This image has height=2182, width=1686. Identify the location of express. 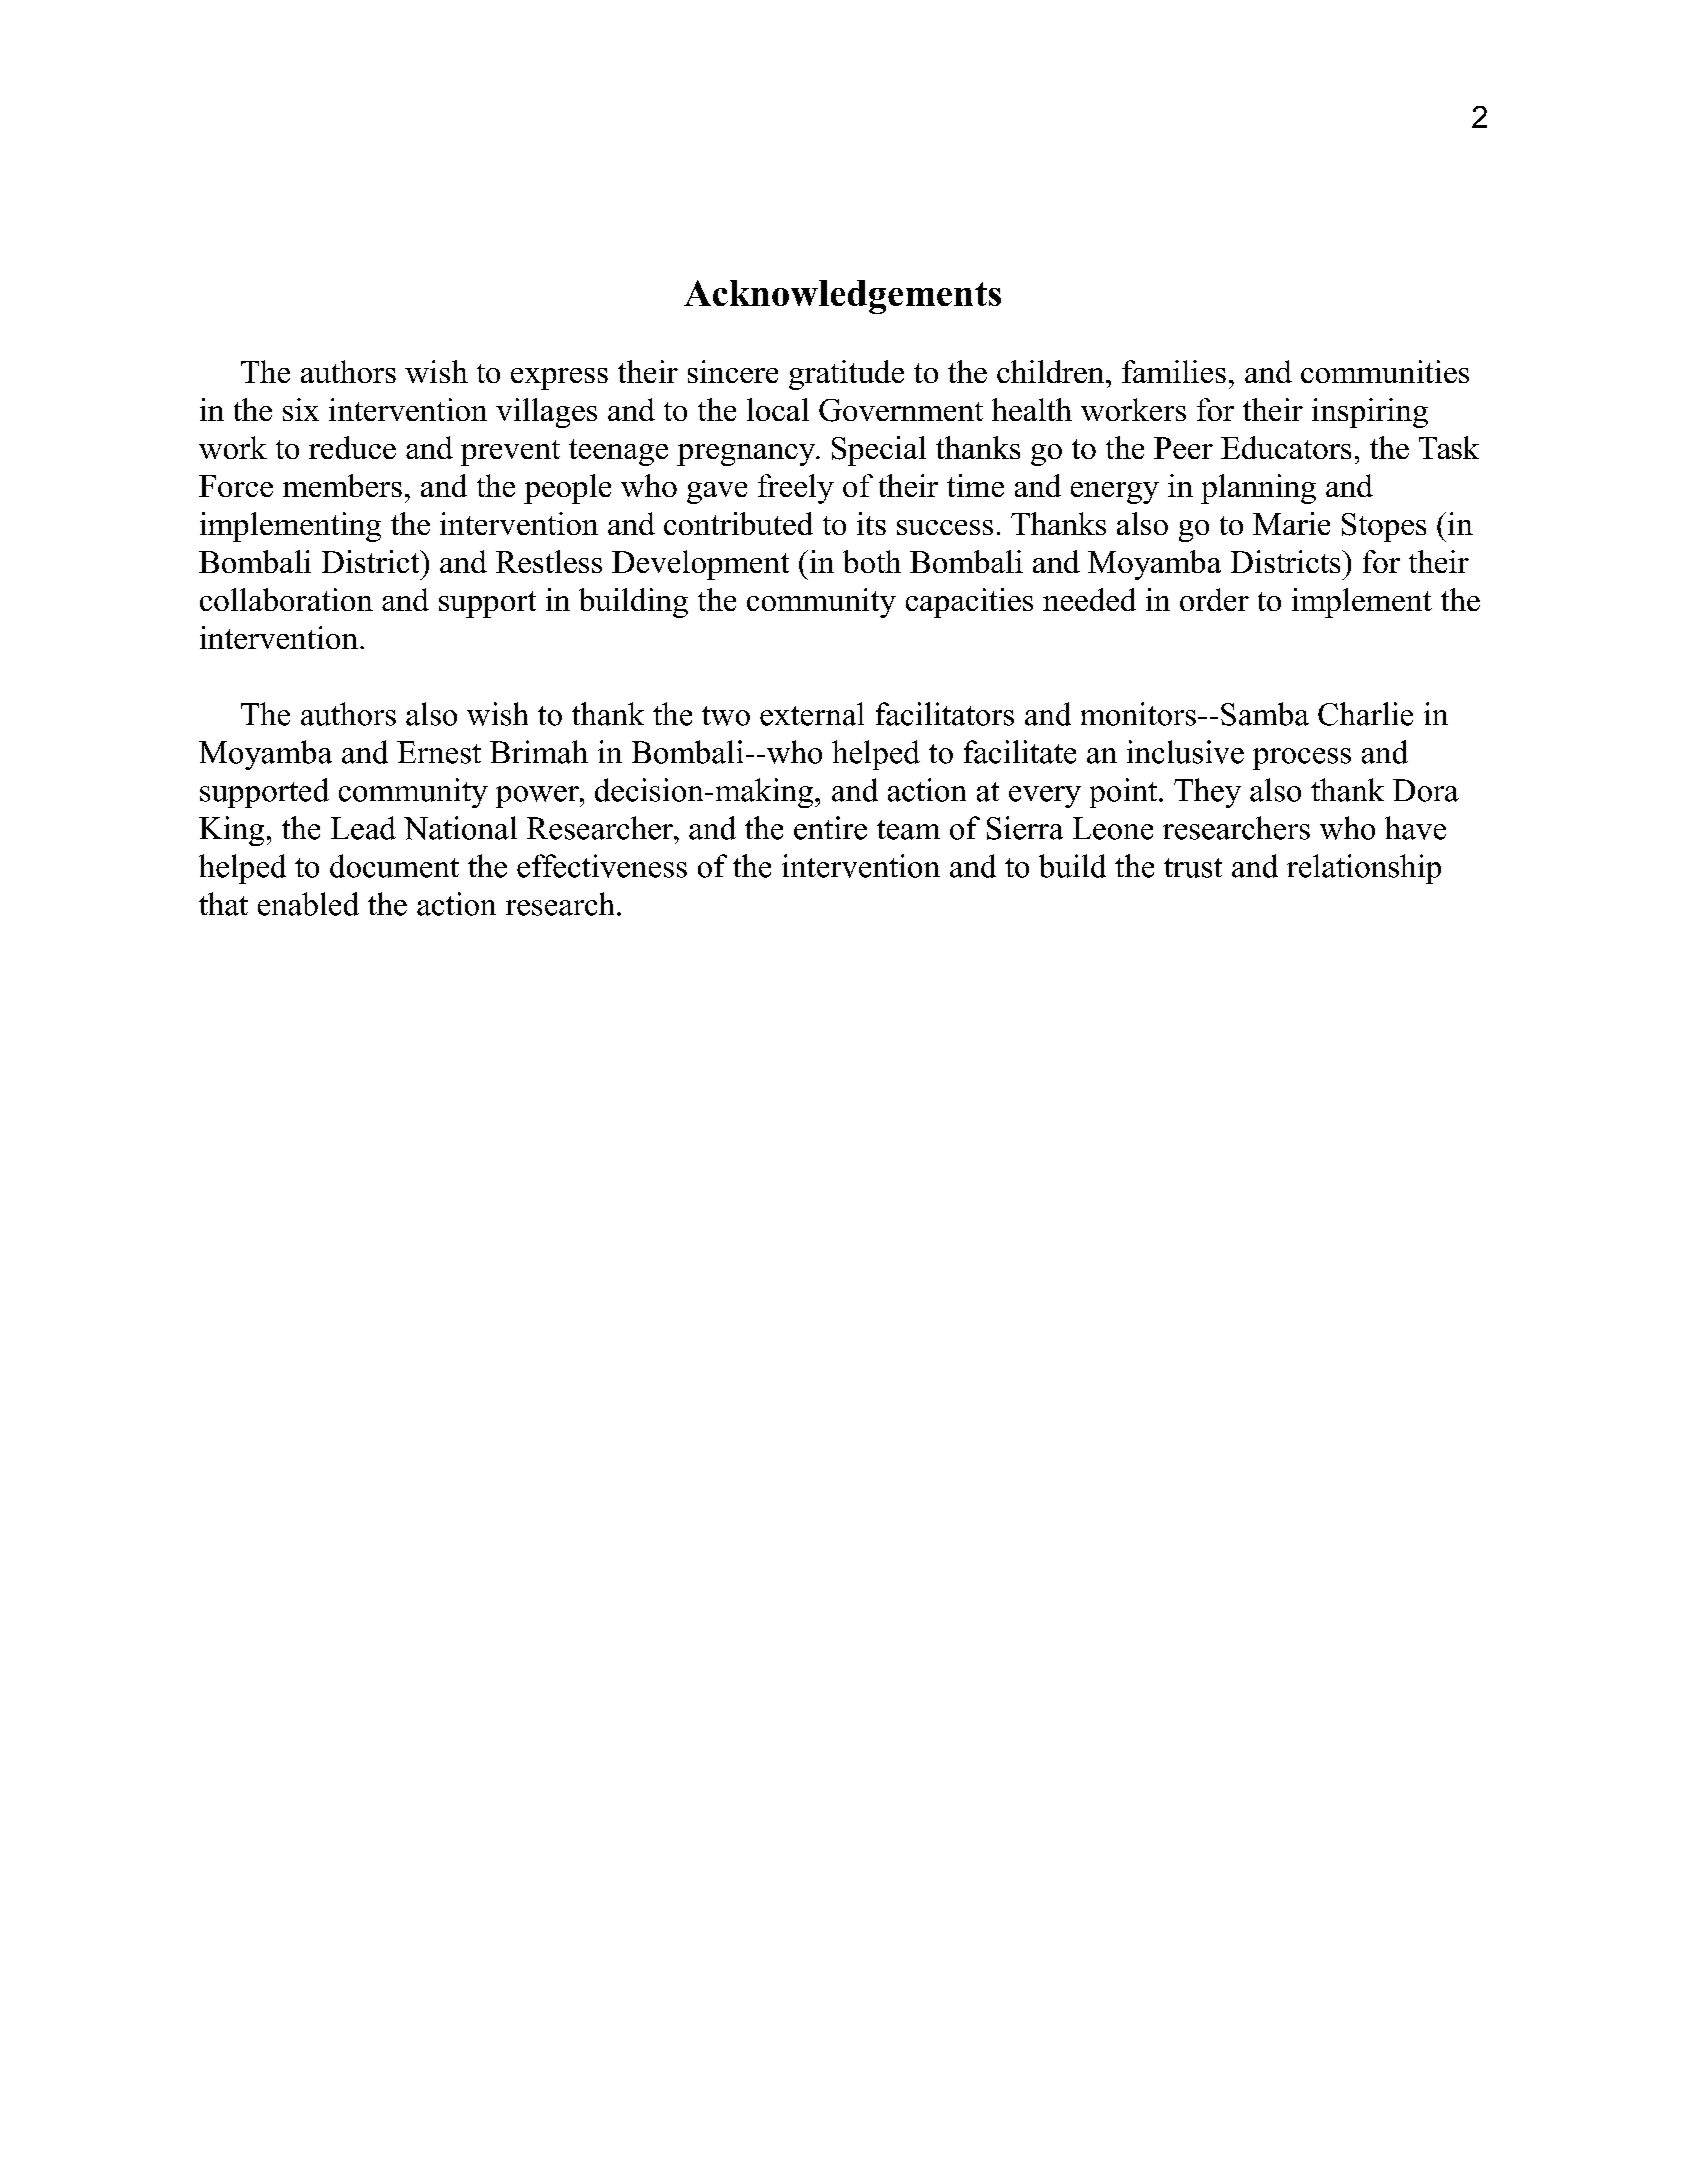
(559, 379).
